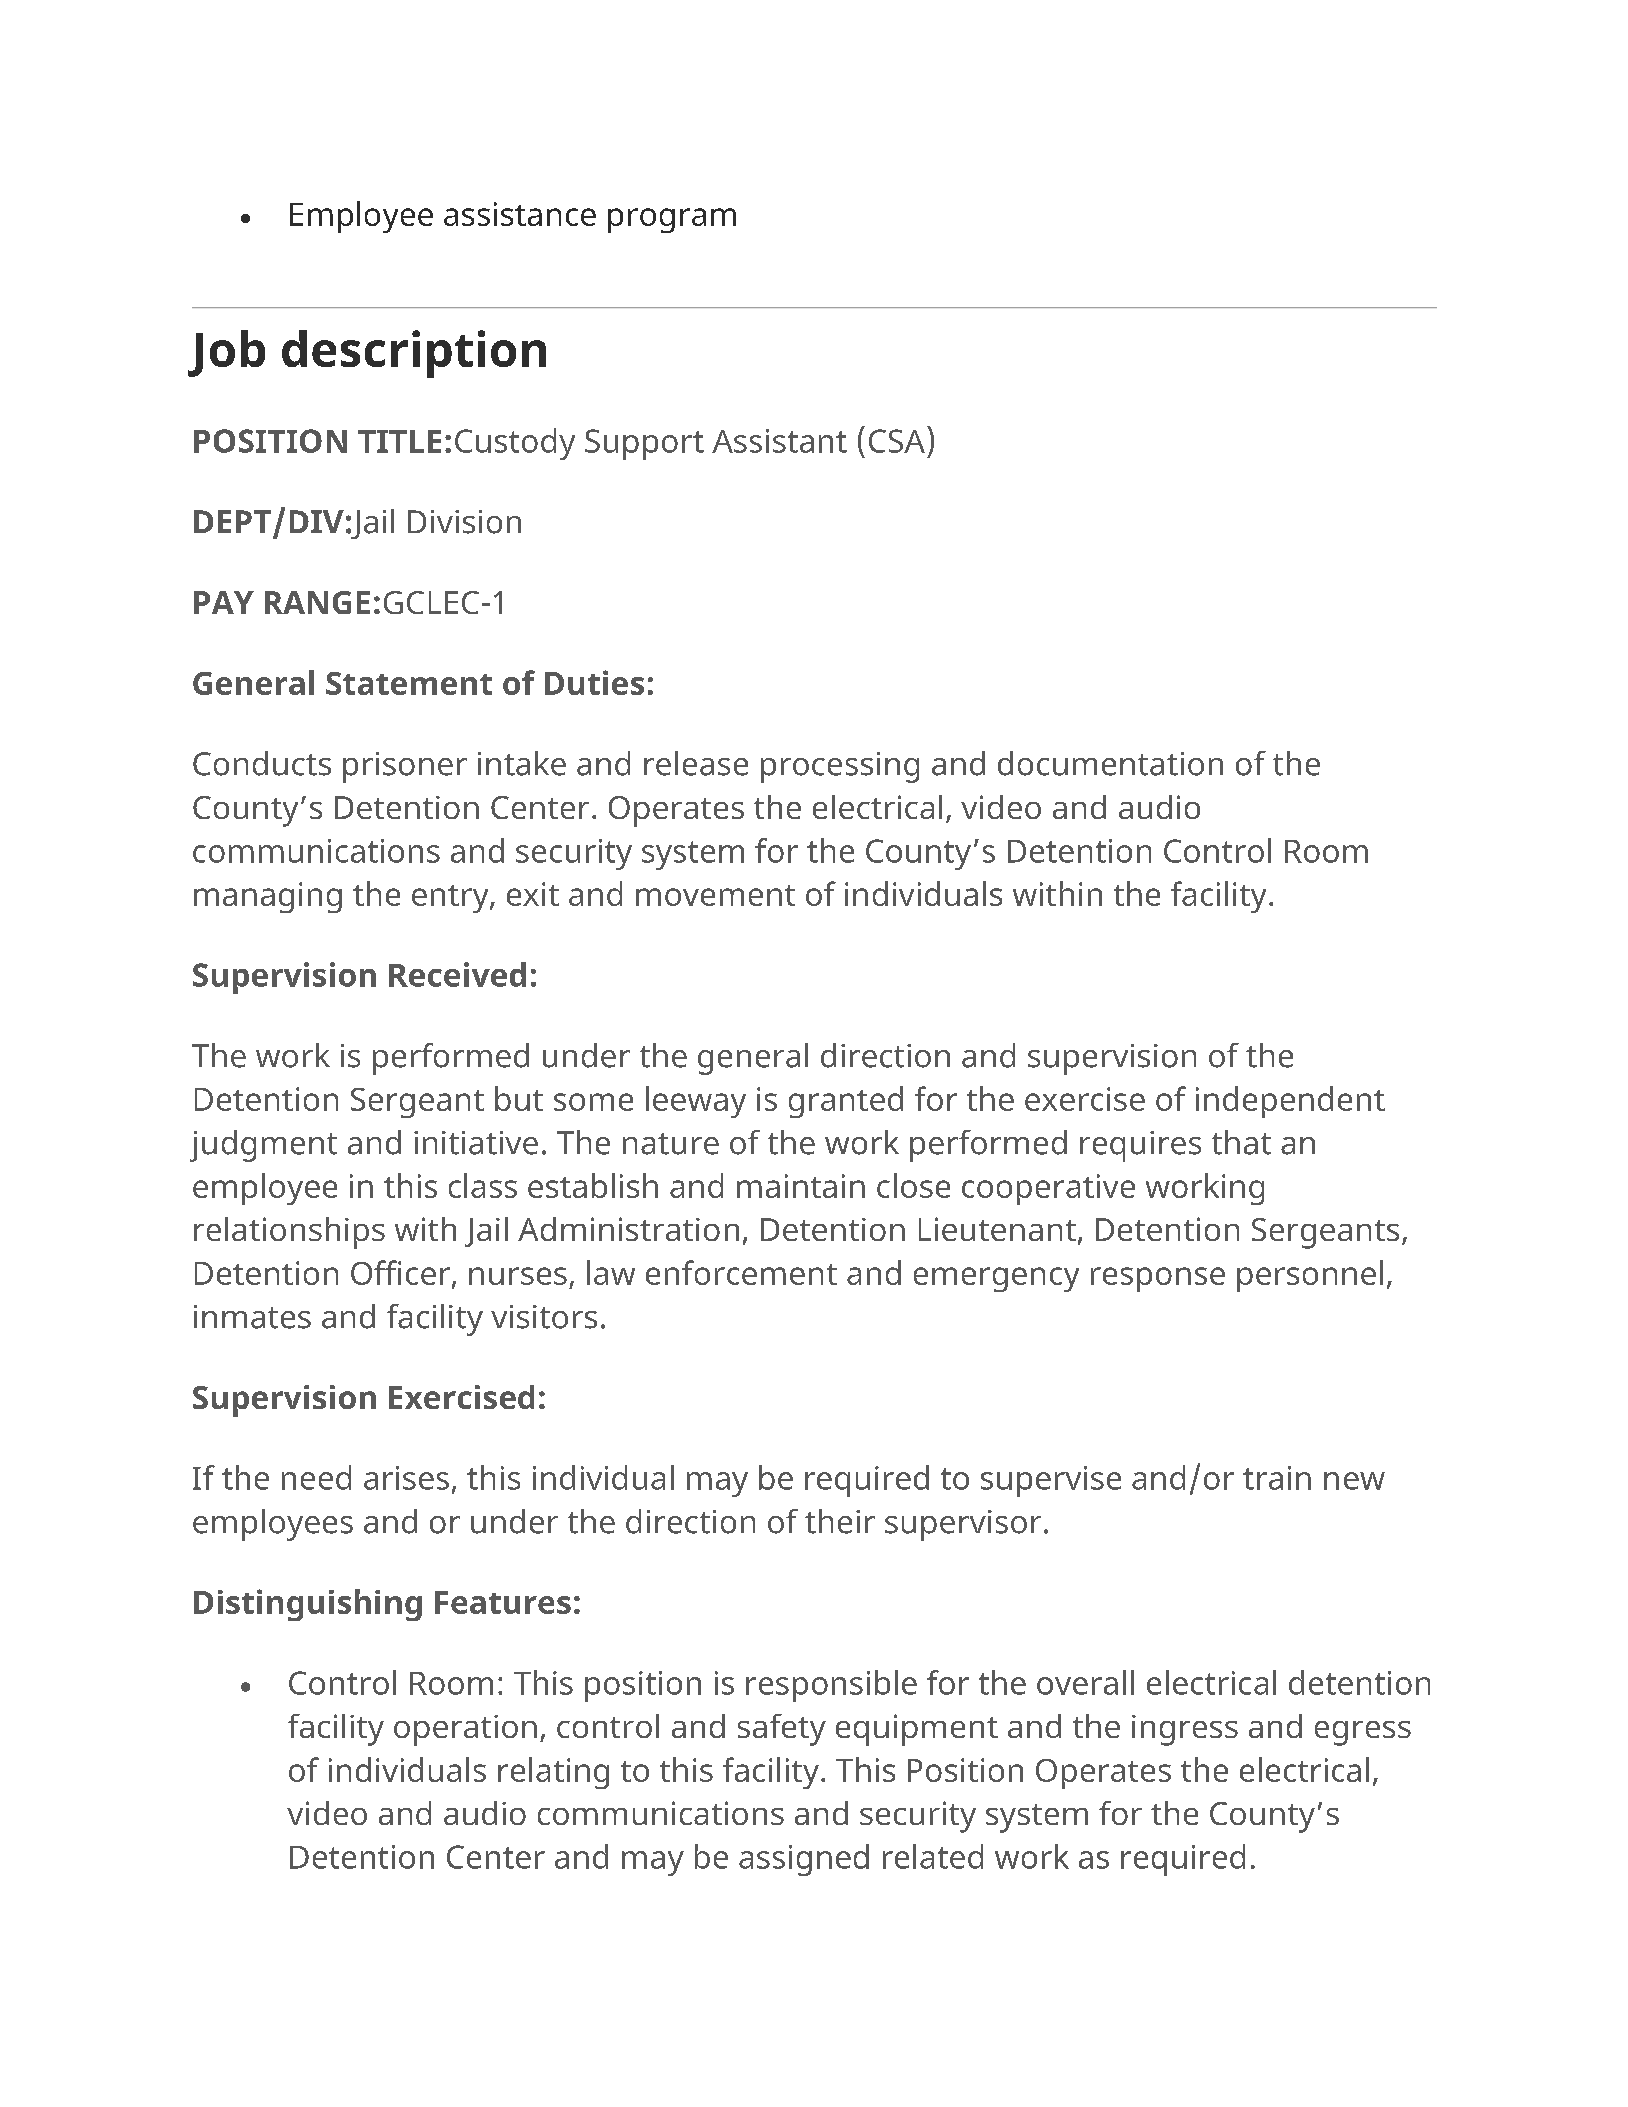 This screenshot has width=1628, height=2107. I want to click on Statement, so click(409, 683).
